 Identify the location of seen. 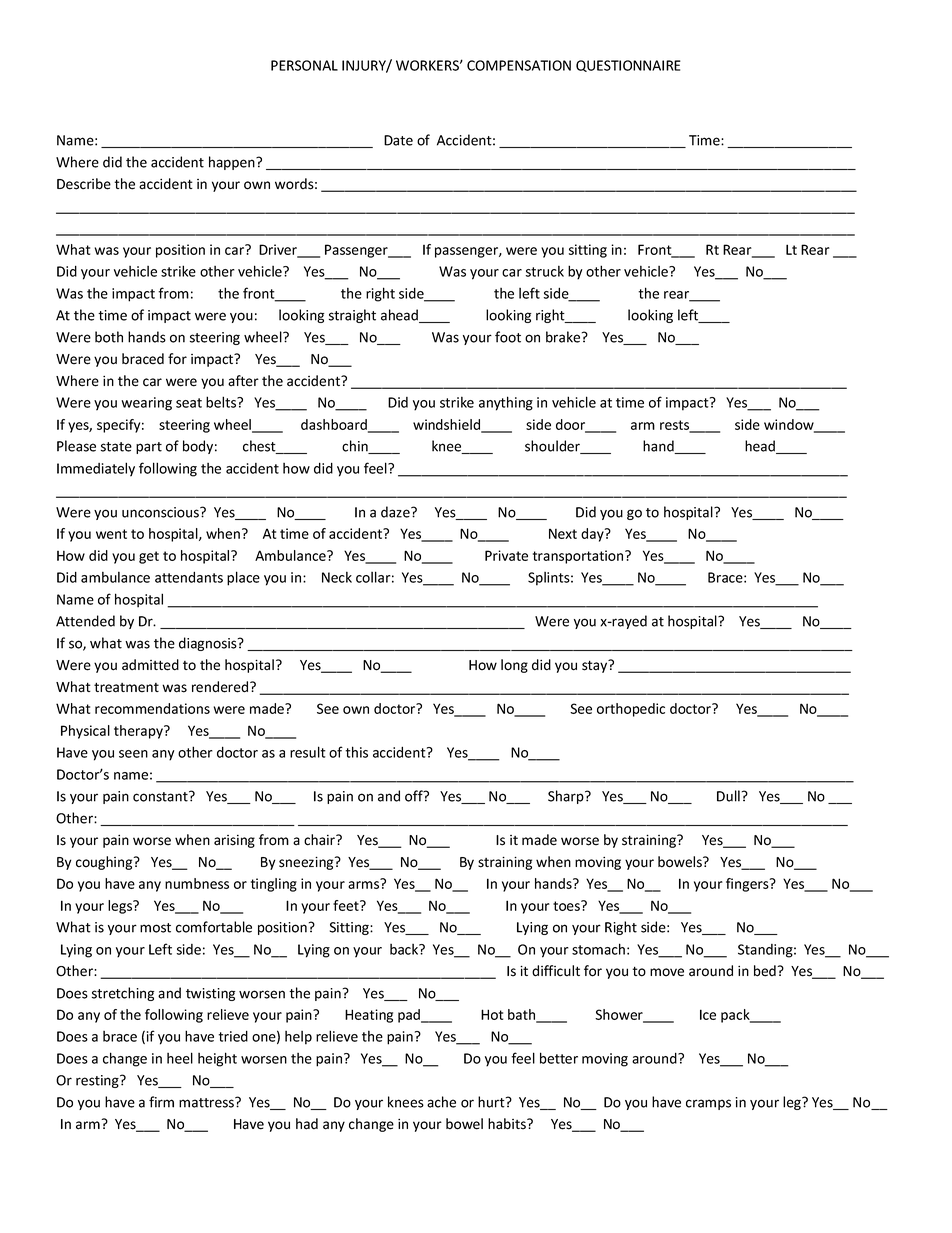
(133, 754).
